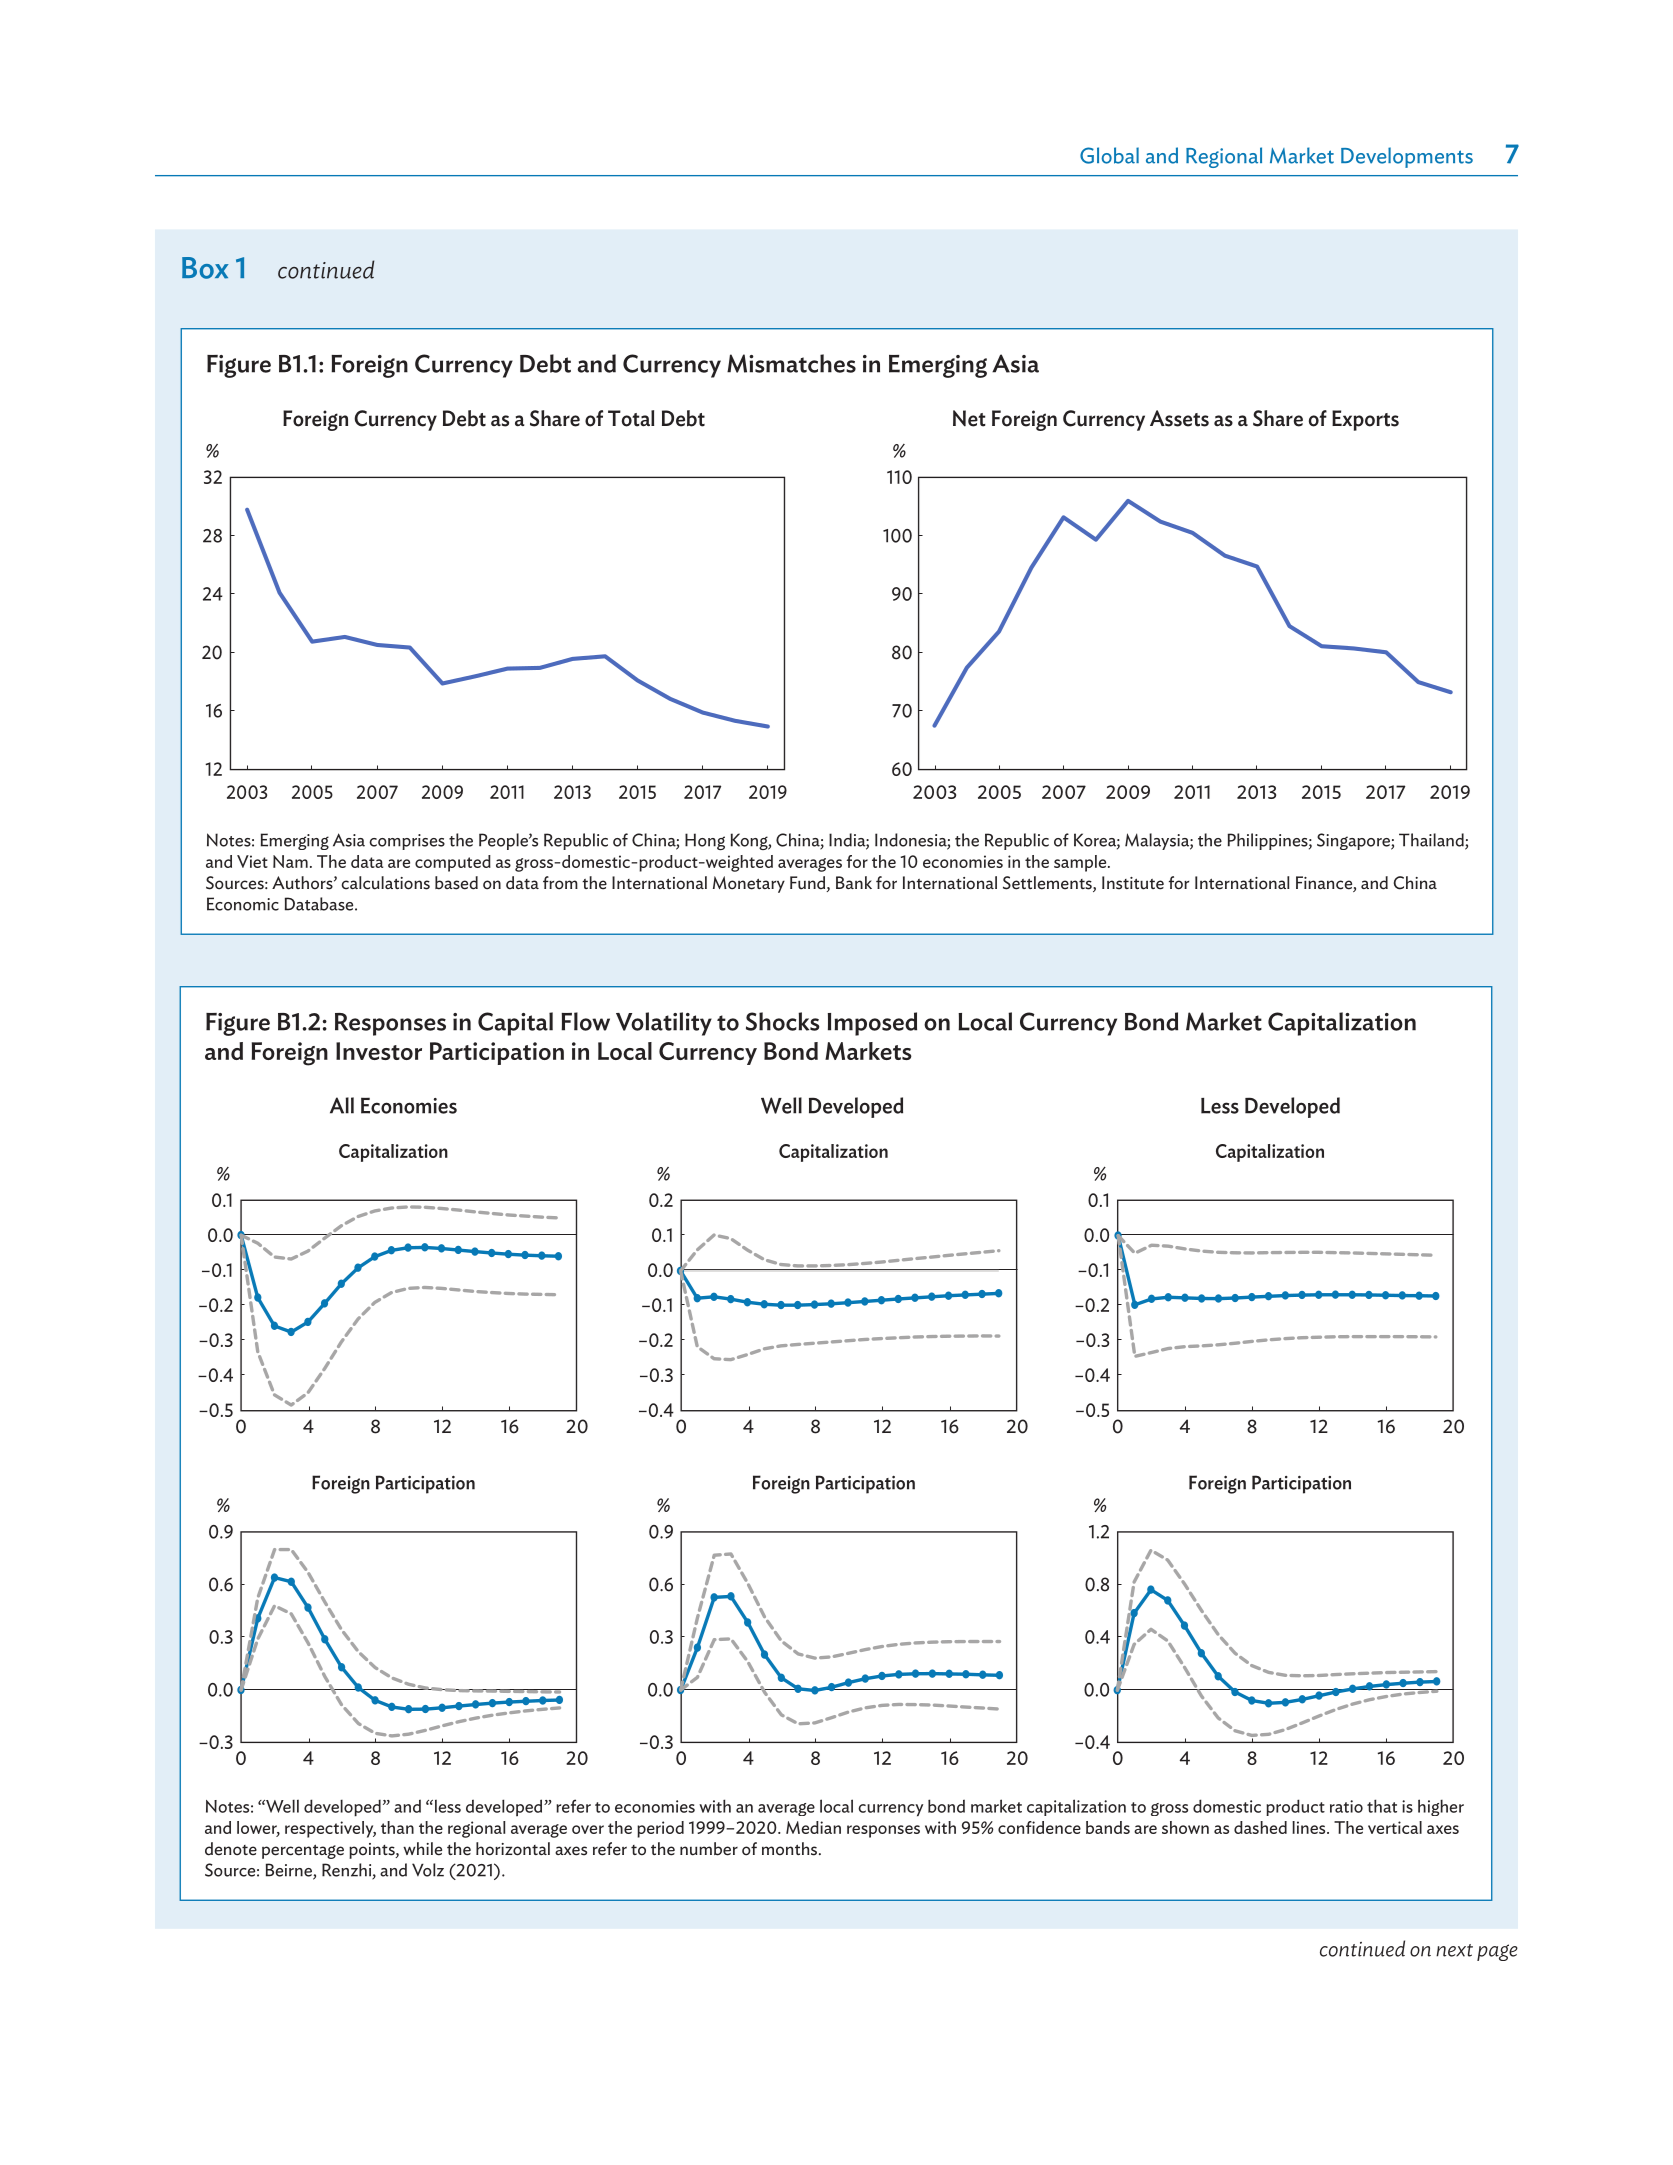 The image size is (1673, 2165). I want to click on Singapore, so click(1354, 841).
